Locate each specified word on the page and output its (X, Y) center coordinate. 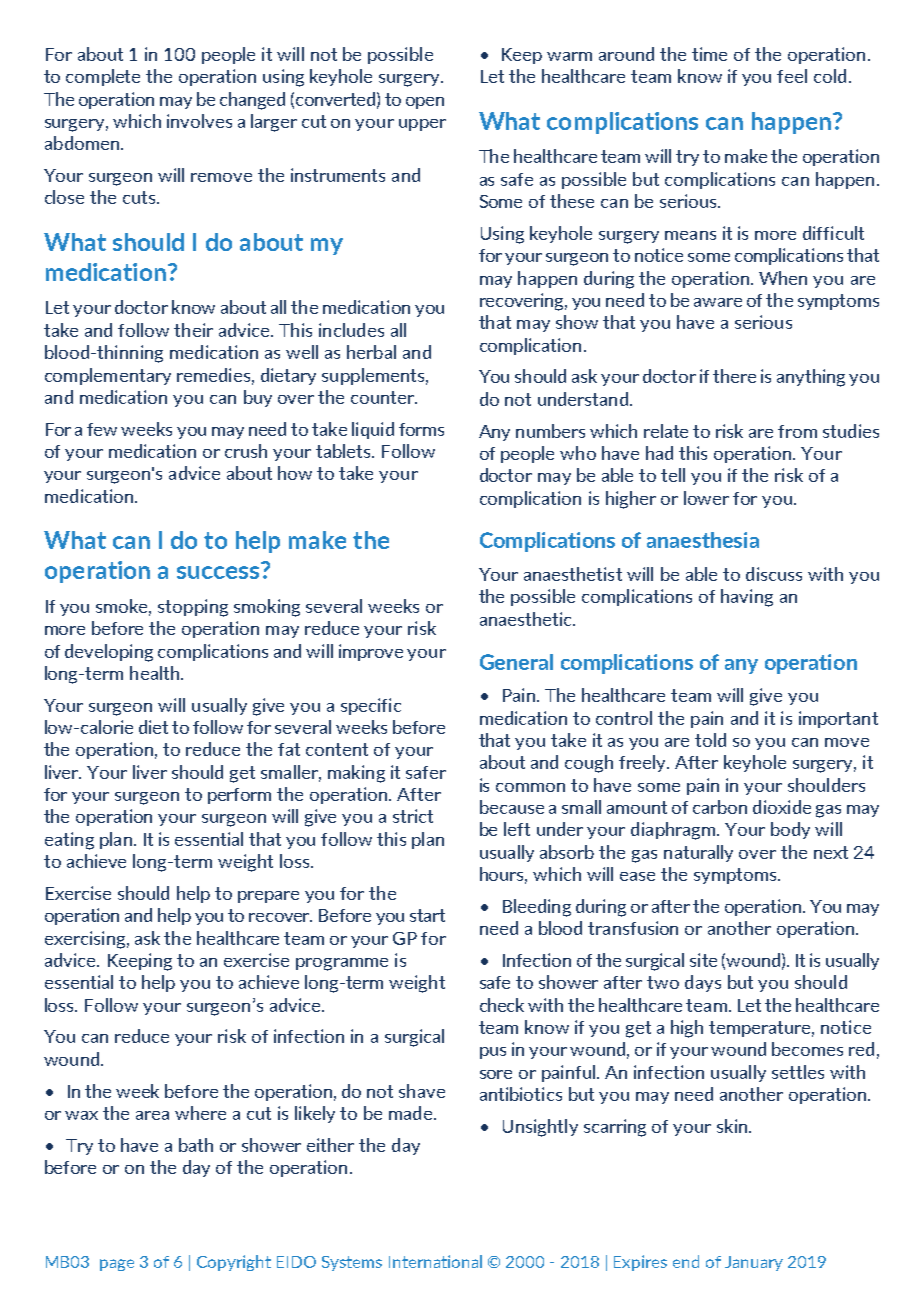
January (754, 1263)
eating (69, 841)
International (435, 1261)
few (102, 429)
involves (199, 121)
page (117, 1265)
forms (421, 429)
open (425, 103)
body (790, 830)
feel (792, 76)
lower (706, 498)
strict (413, 816)
